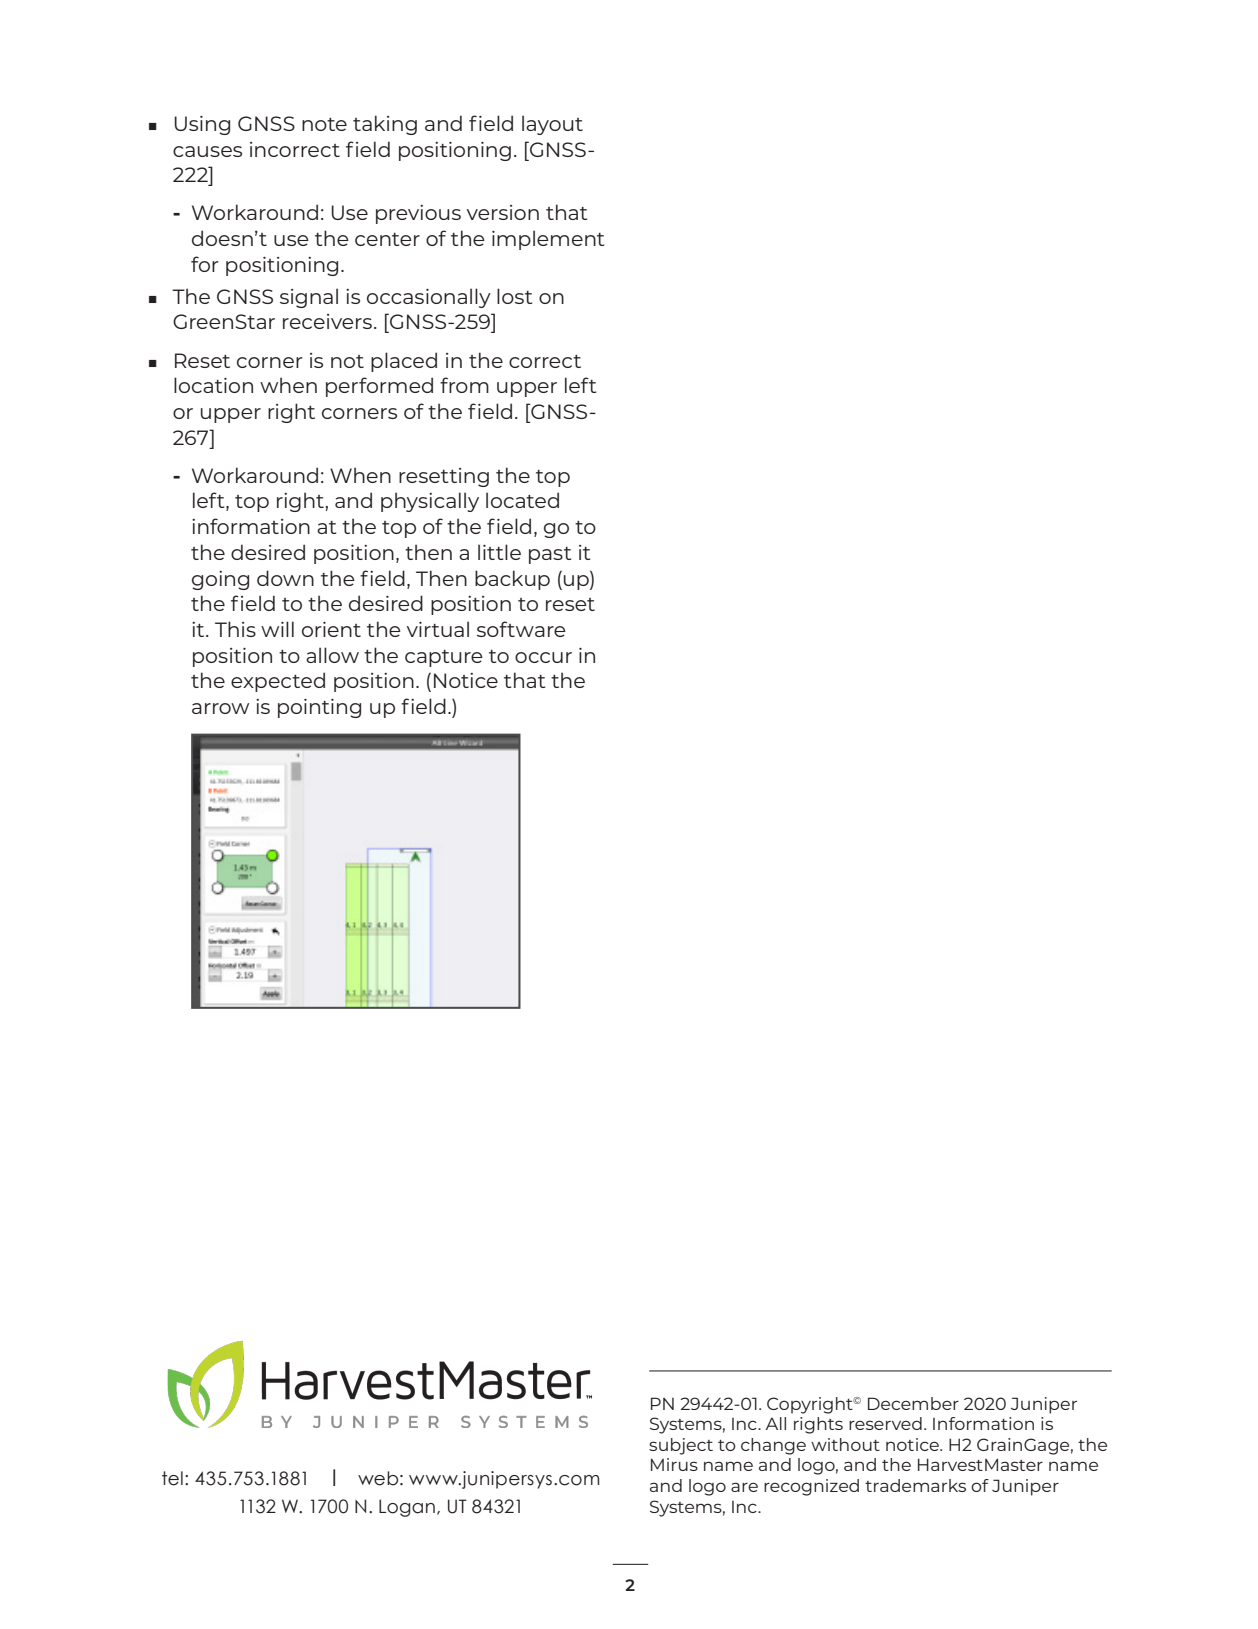  Describe the element at coordinates (543, 657) in the document. I see `occur` at that location.
